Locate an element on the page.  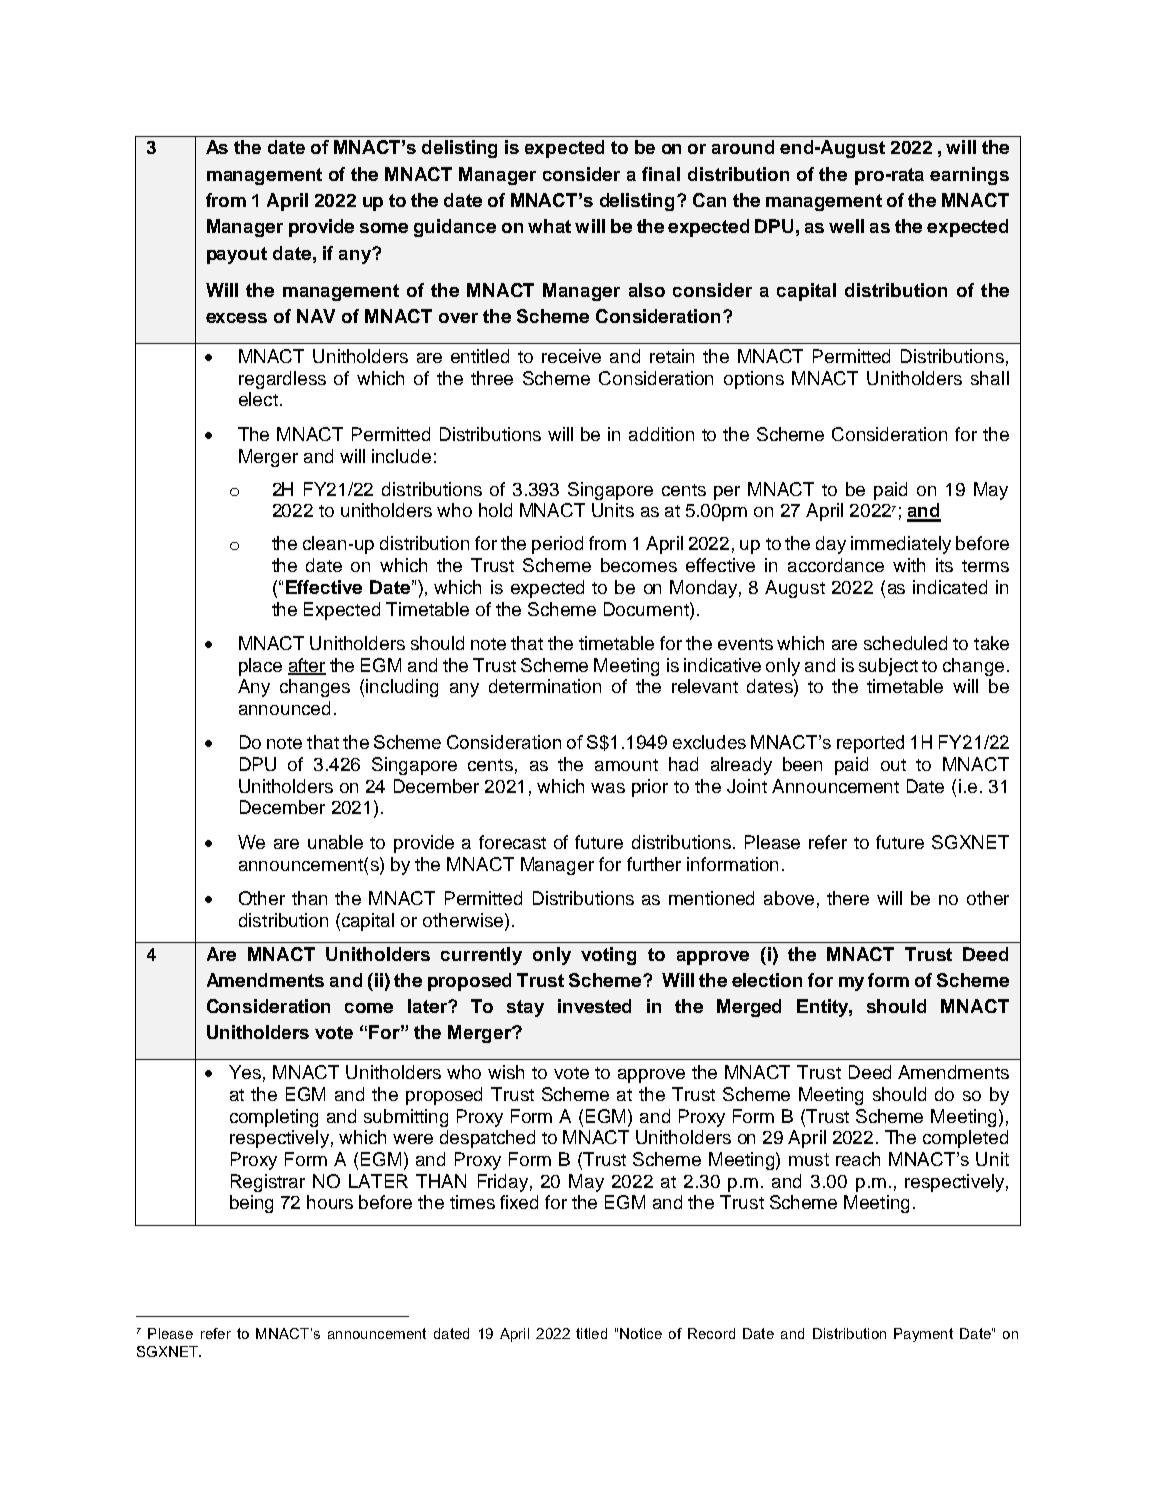
earnings is located at coordinates (969, 176).
